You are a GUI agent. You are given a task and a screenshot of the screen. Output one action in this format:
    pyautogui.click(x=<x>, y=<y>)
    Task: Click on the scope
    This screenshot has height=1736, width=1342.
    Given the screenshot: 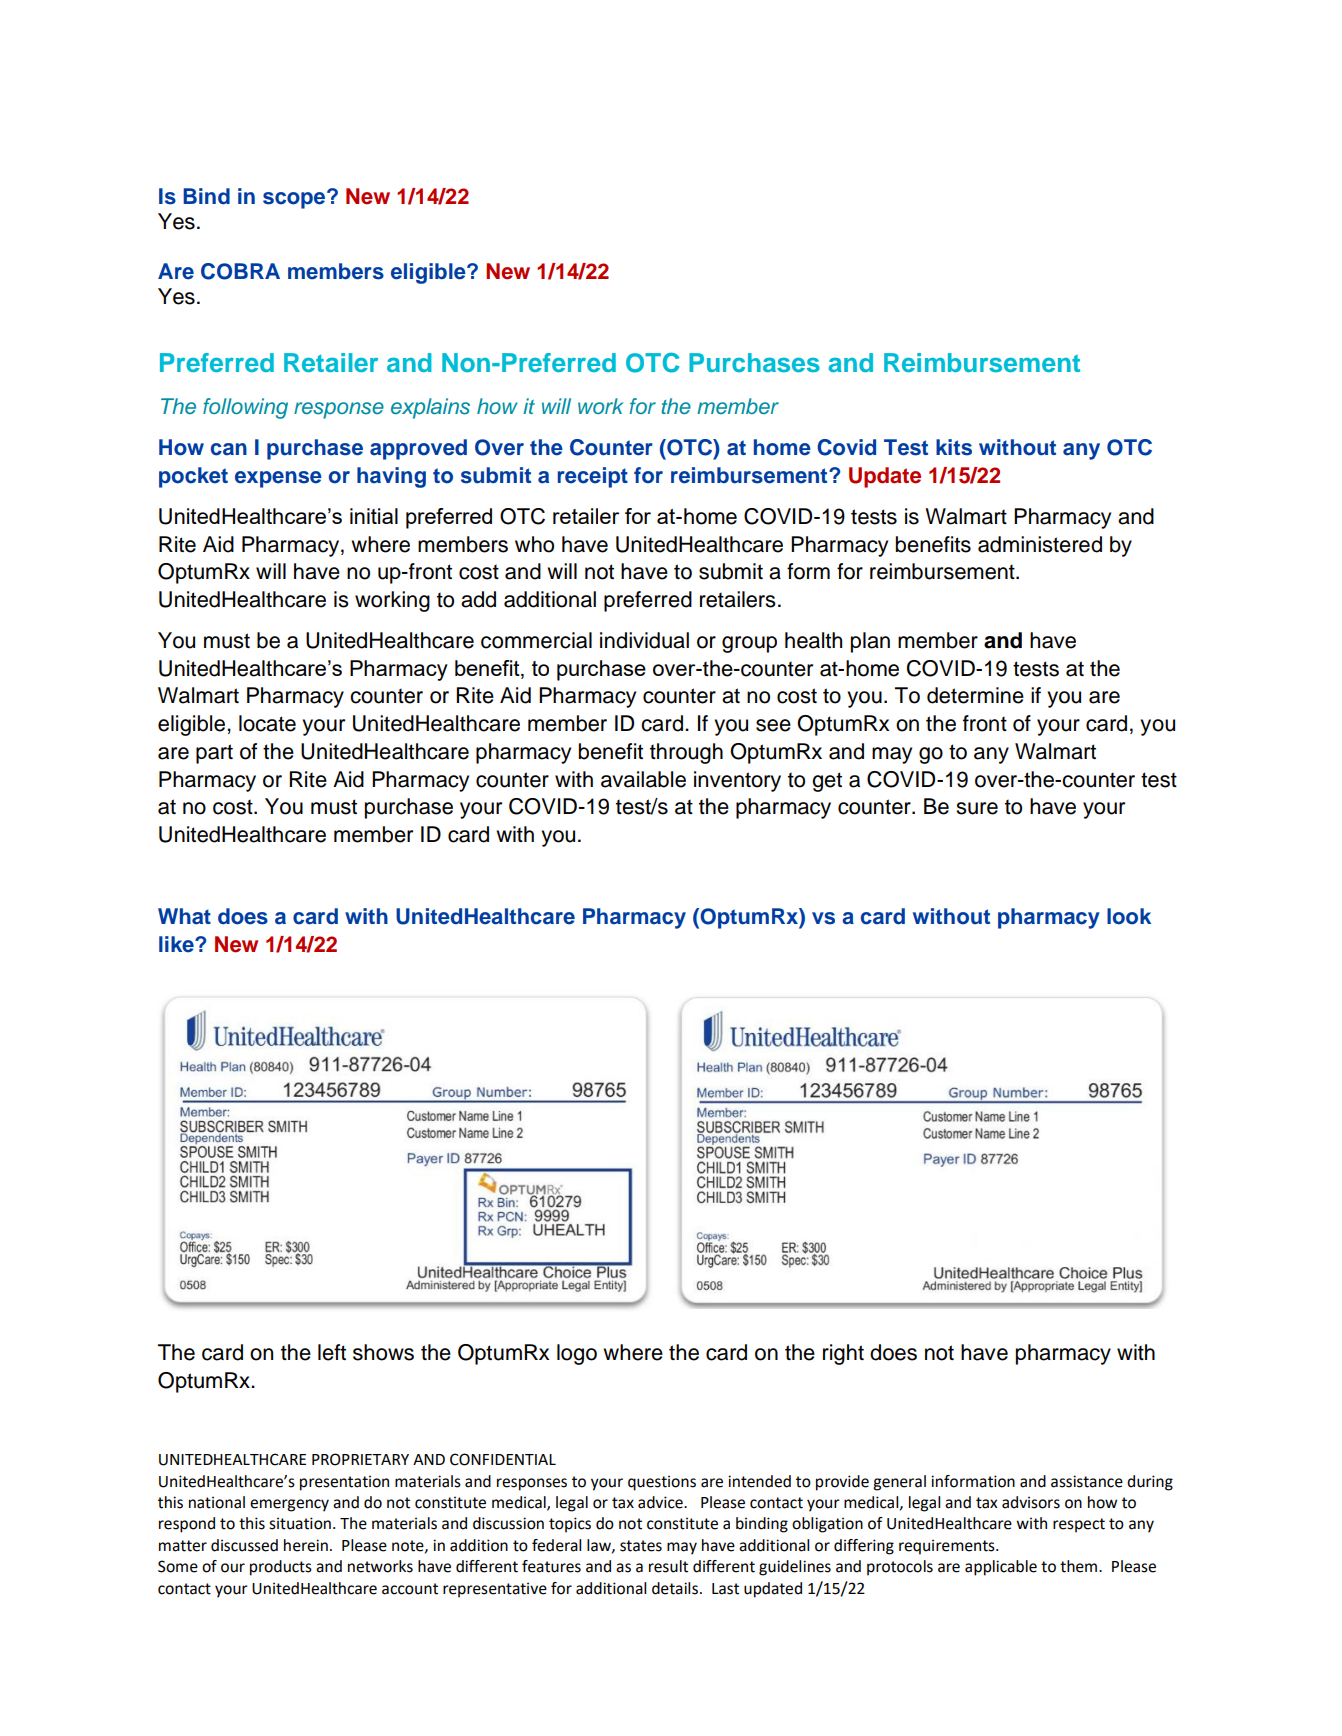 What is the action you would take?
    pyautogui.click(x=295, y=199)
